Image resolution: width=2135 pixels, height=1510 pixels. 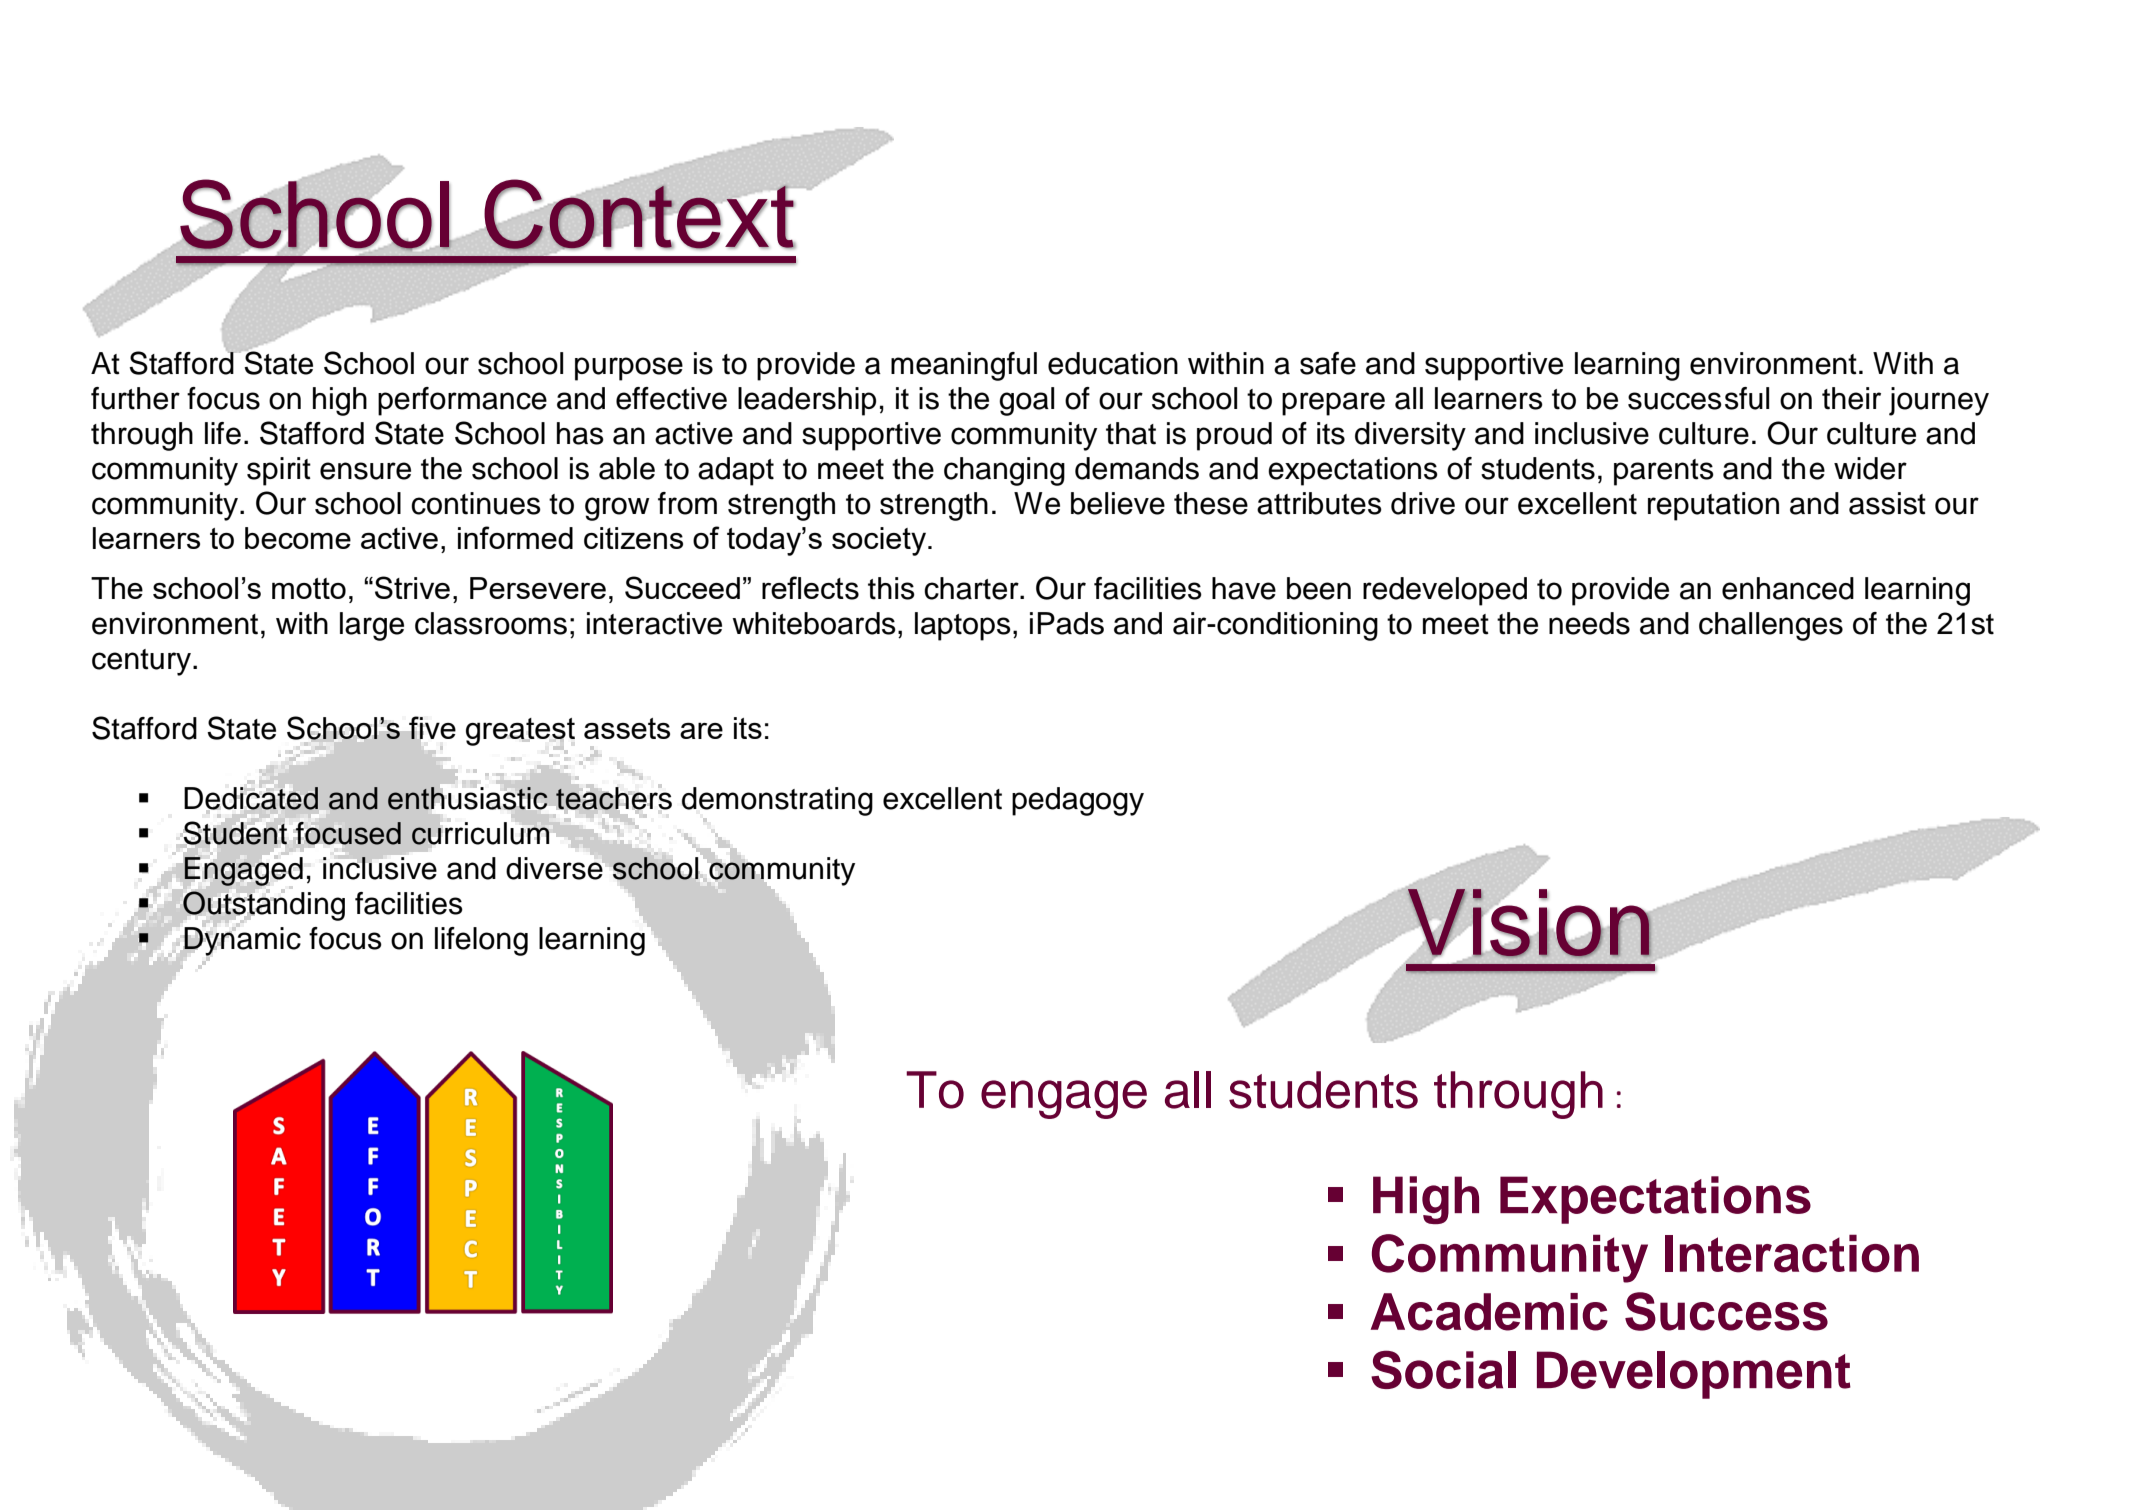 What do you see at coordinates (1529, 923) in the screenshot?
I see `Vision` at bounding box center [1529, 923].
